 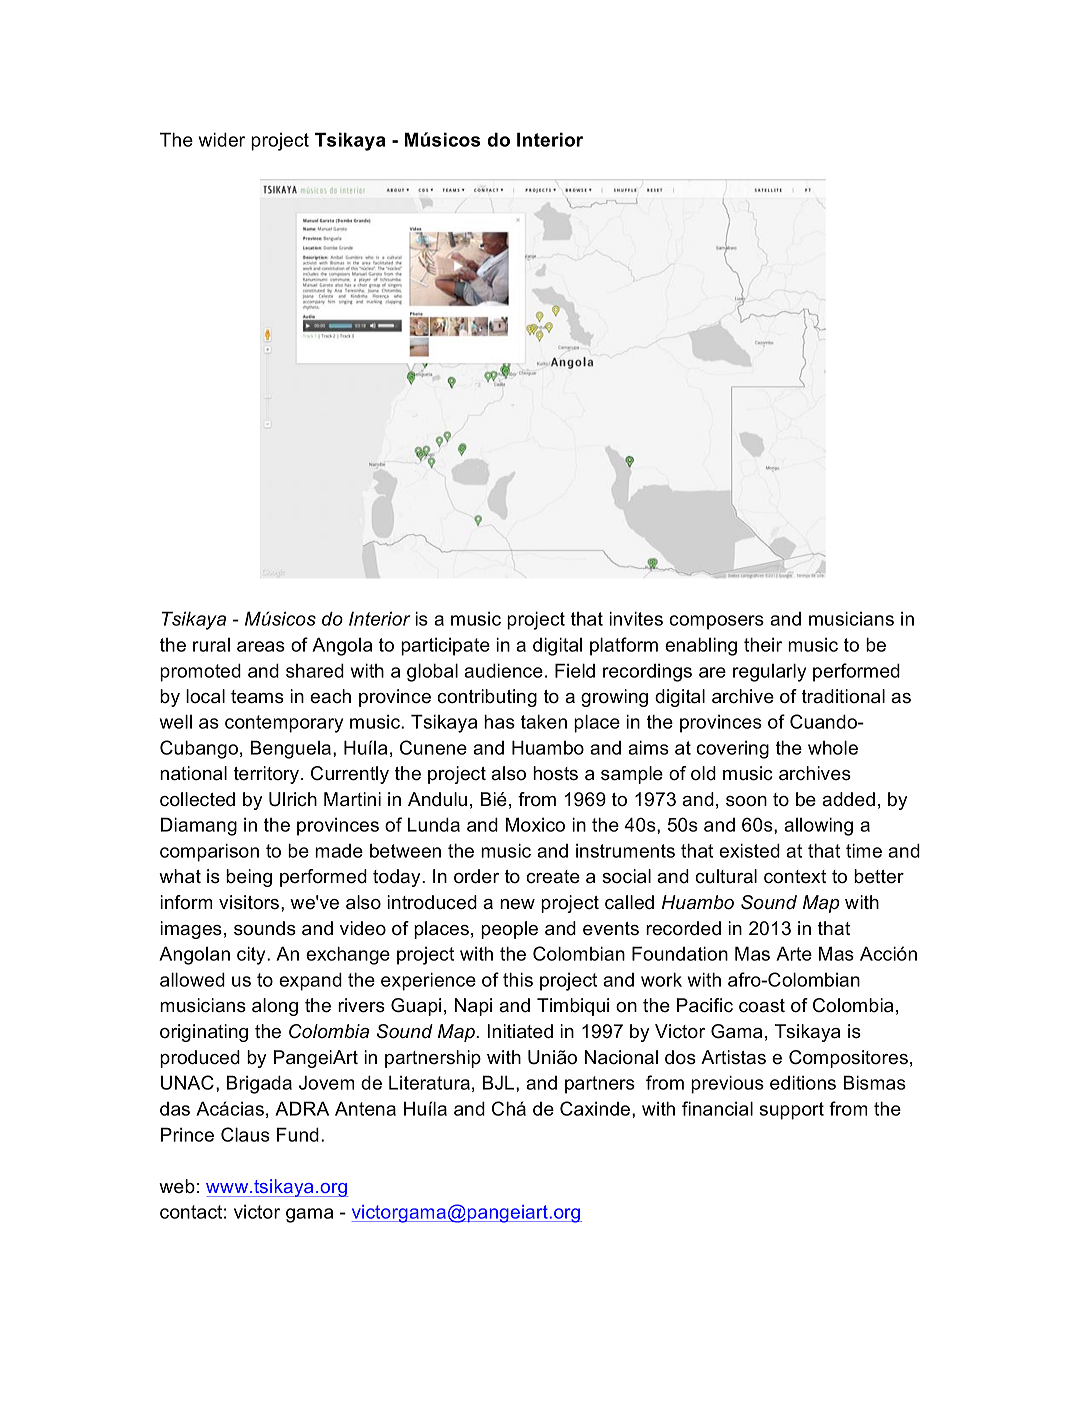 What do you see at coordinates (792, 1111) in the screenshot?
I see `support` at bounding box center [792, 1111].
